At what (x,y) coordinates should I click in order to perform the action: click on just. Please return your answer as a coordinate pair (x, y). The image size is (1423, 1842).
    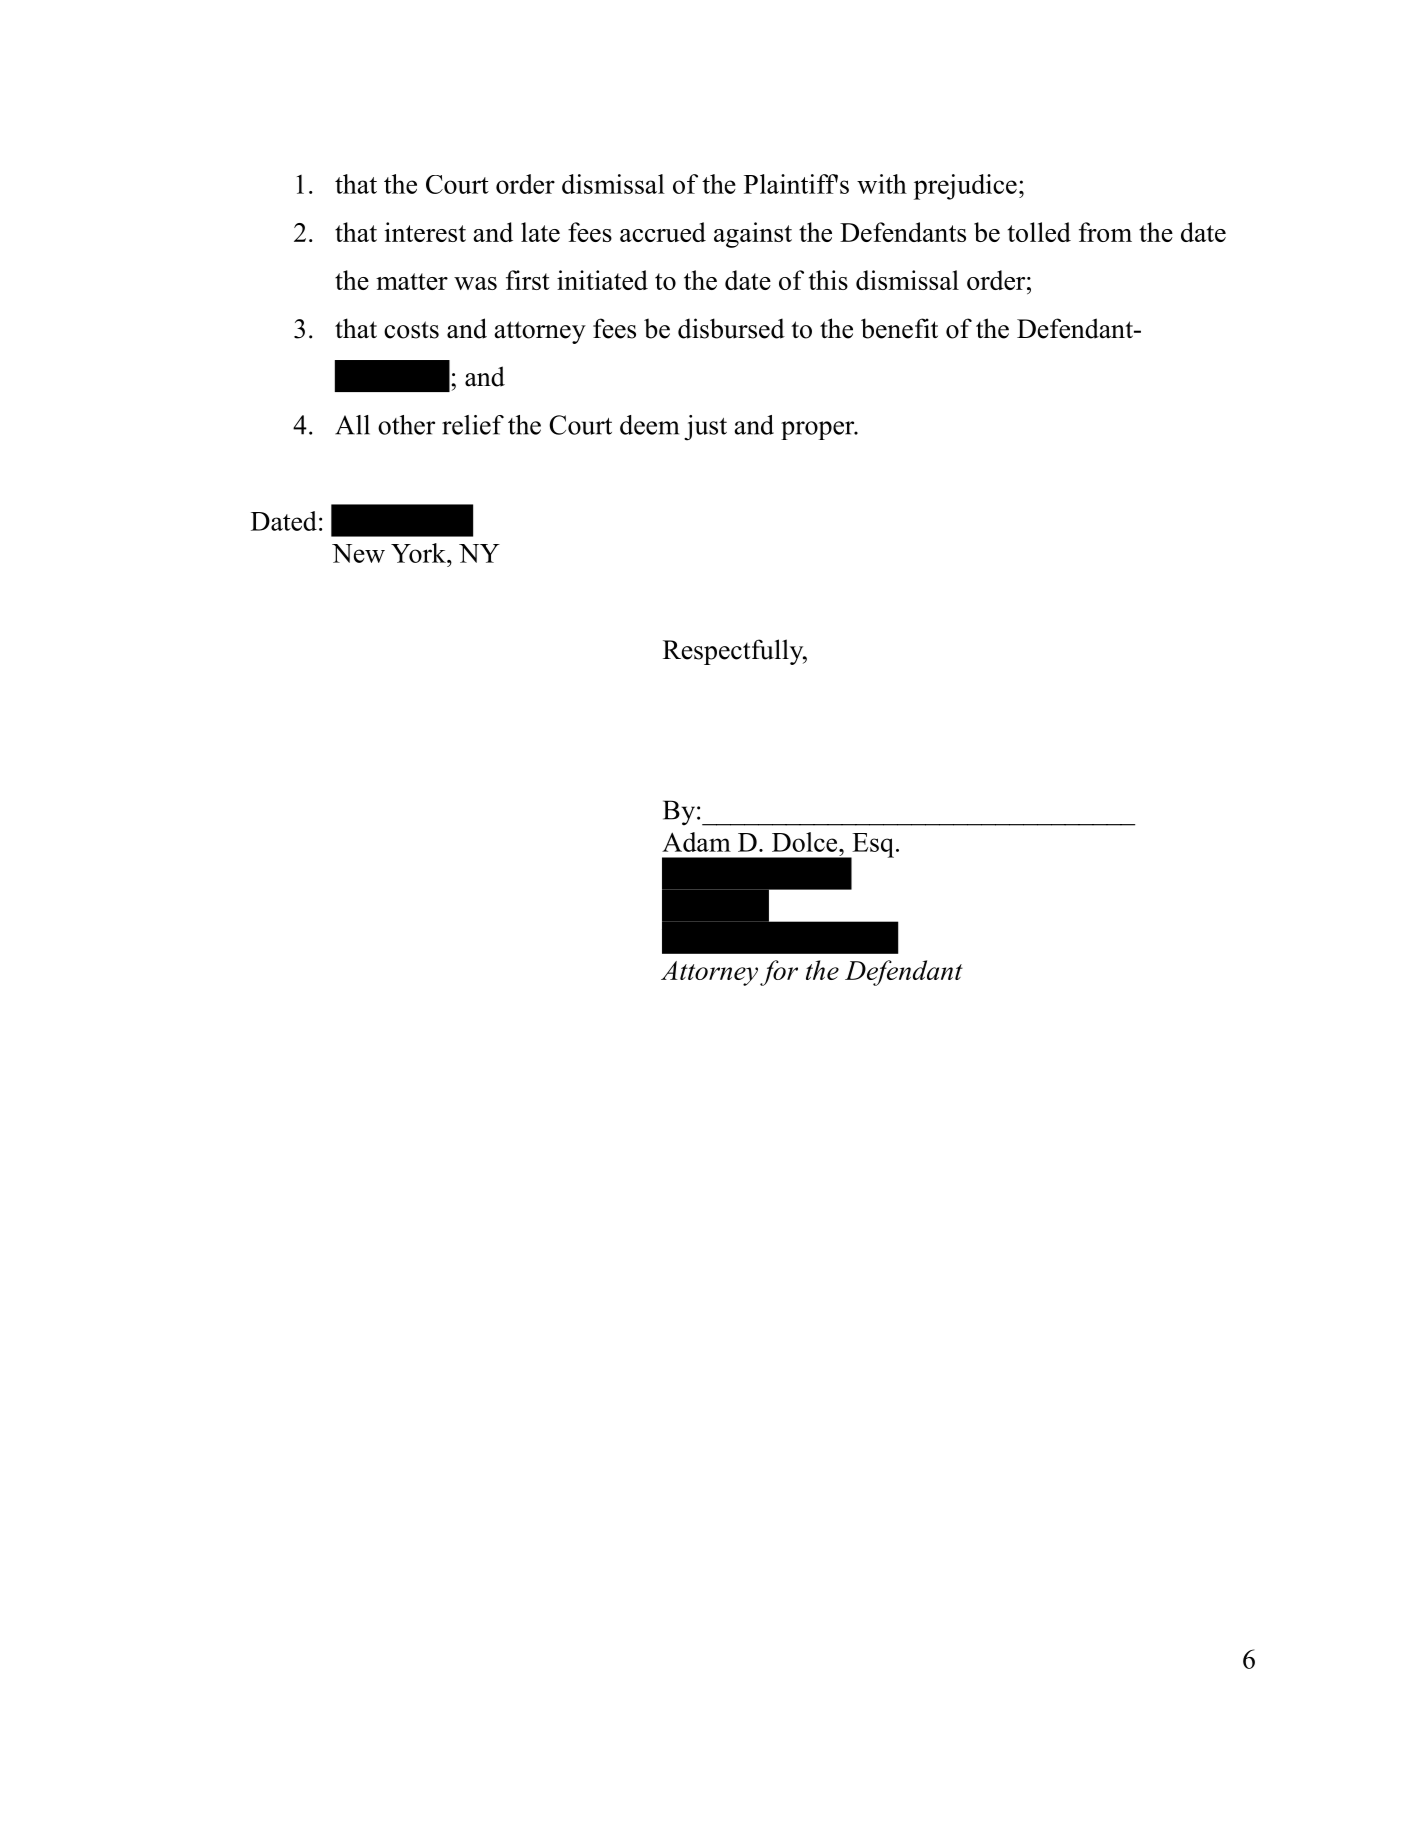
    Looking at the image, I should click on (705, 428).
